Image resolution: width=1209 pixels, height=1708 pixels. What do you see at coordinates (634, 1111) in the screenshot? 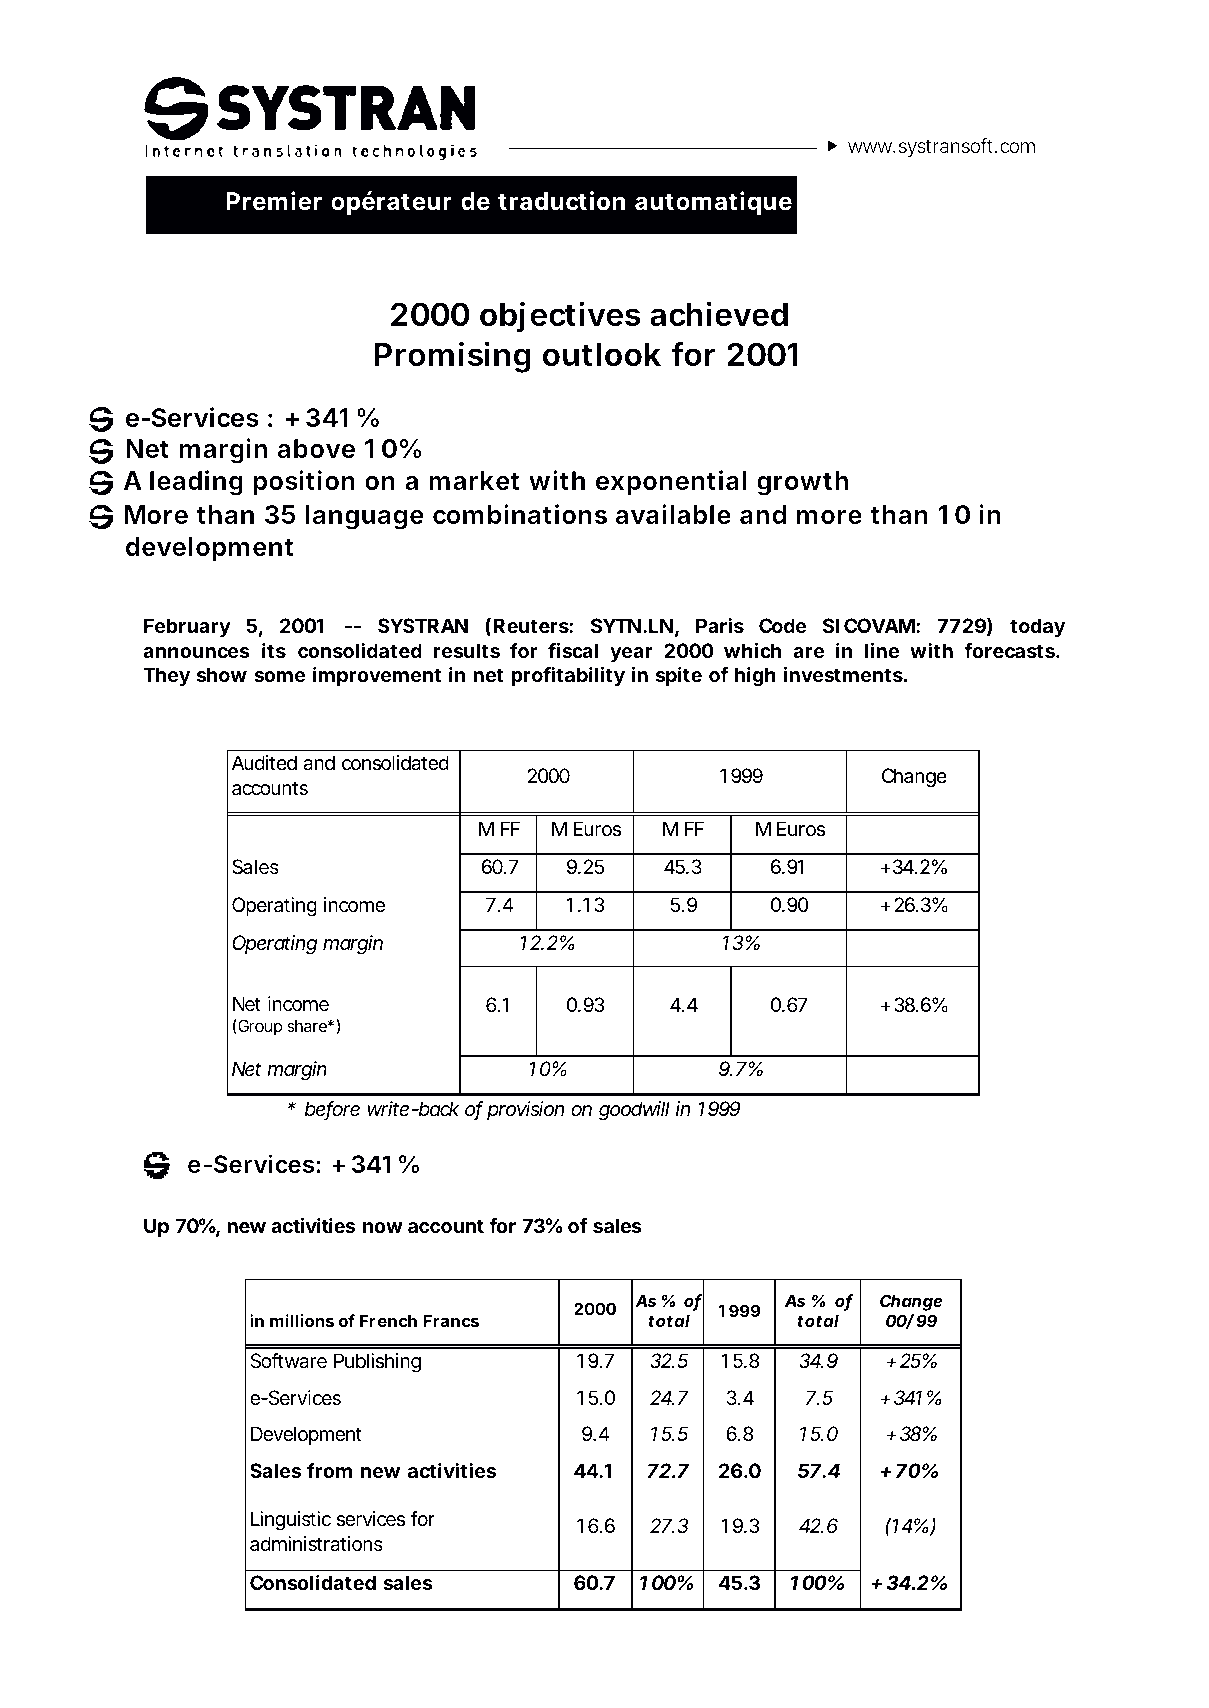
I see `goodwill` at bounding box center [634, 1111].
